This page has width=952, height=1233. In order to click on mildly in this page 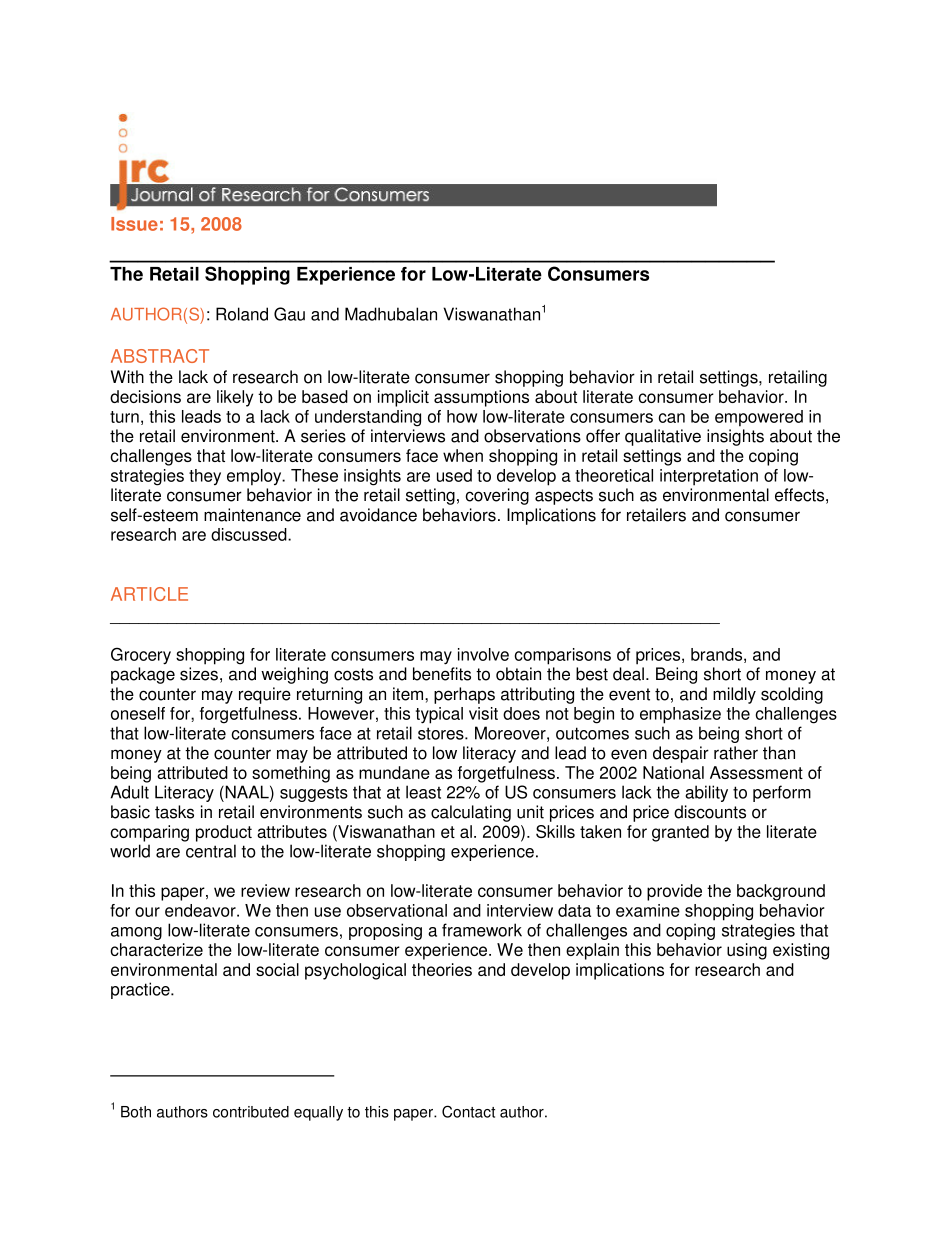, I will do `click(734, 695)`.
